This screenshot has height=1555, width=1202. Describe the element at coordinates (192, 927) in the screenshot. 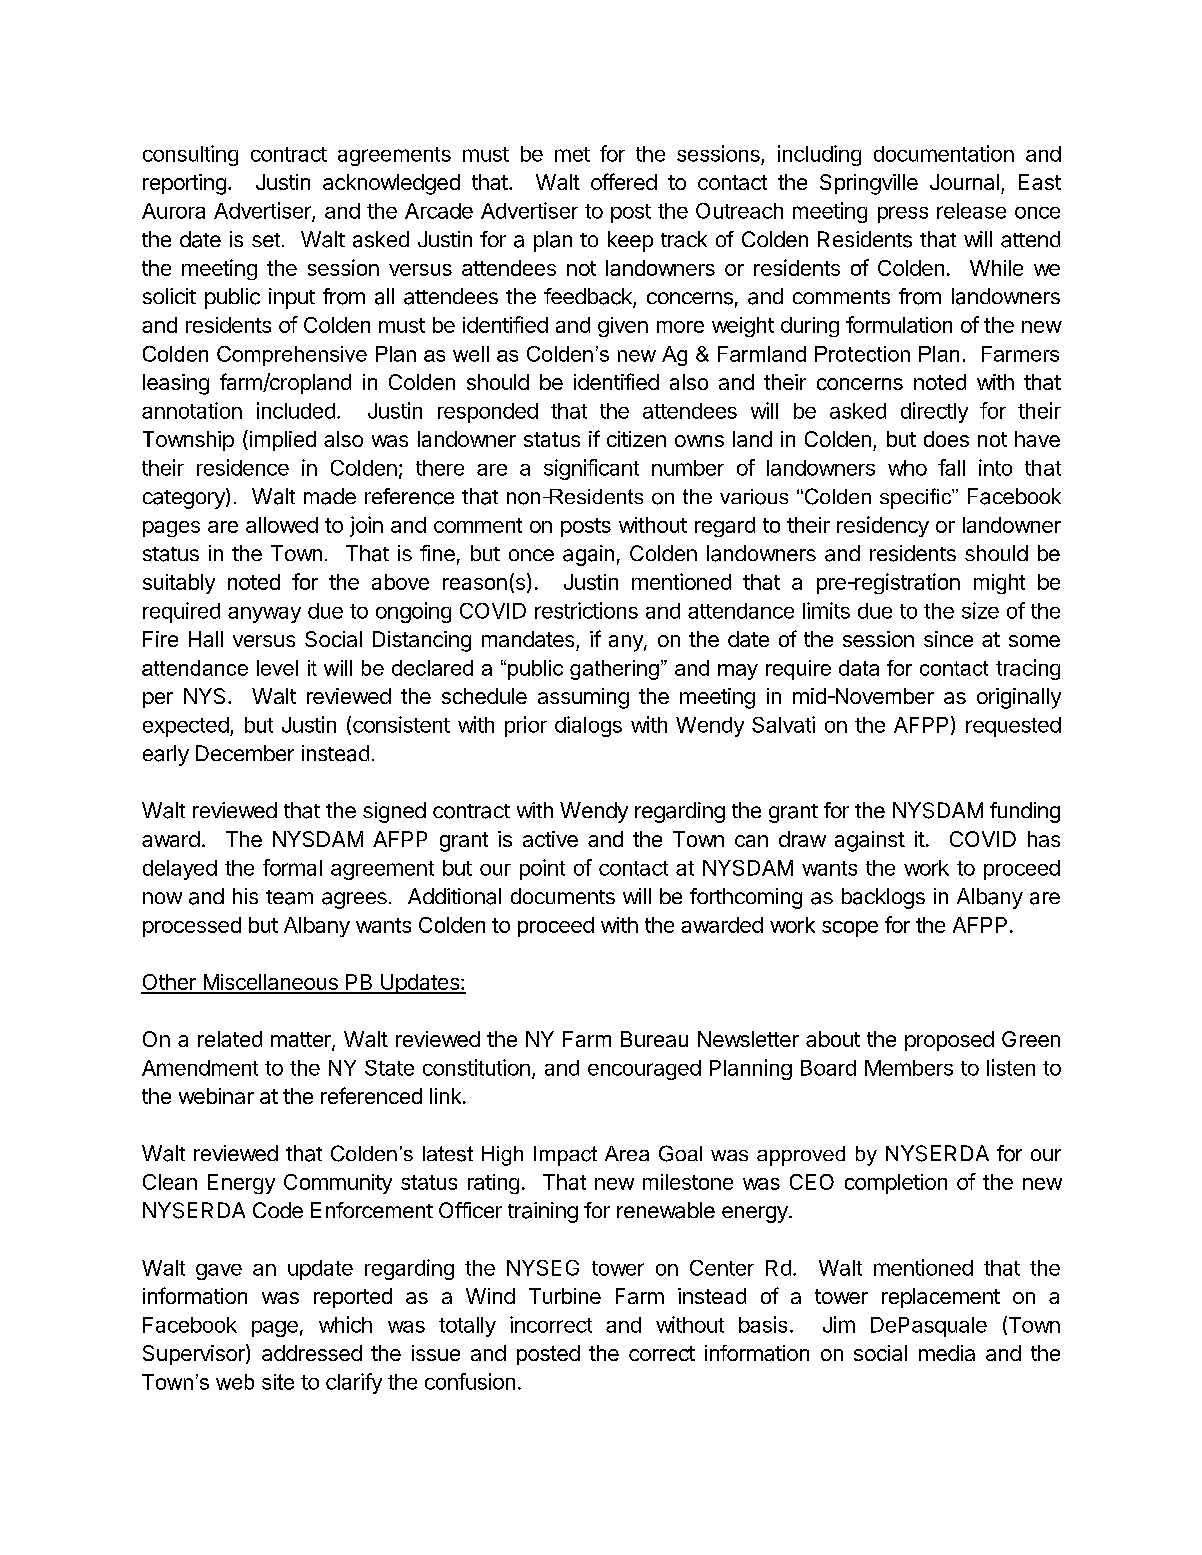

I see `processed` at that location.
